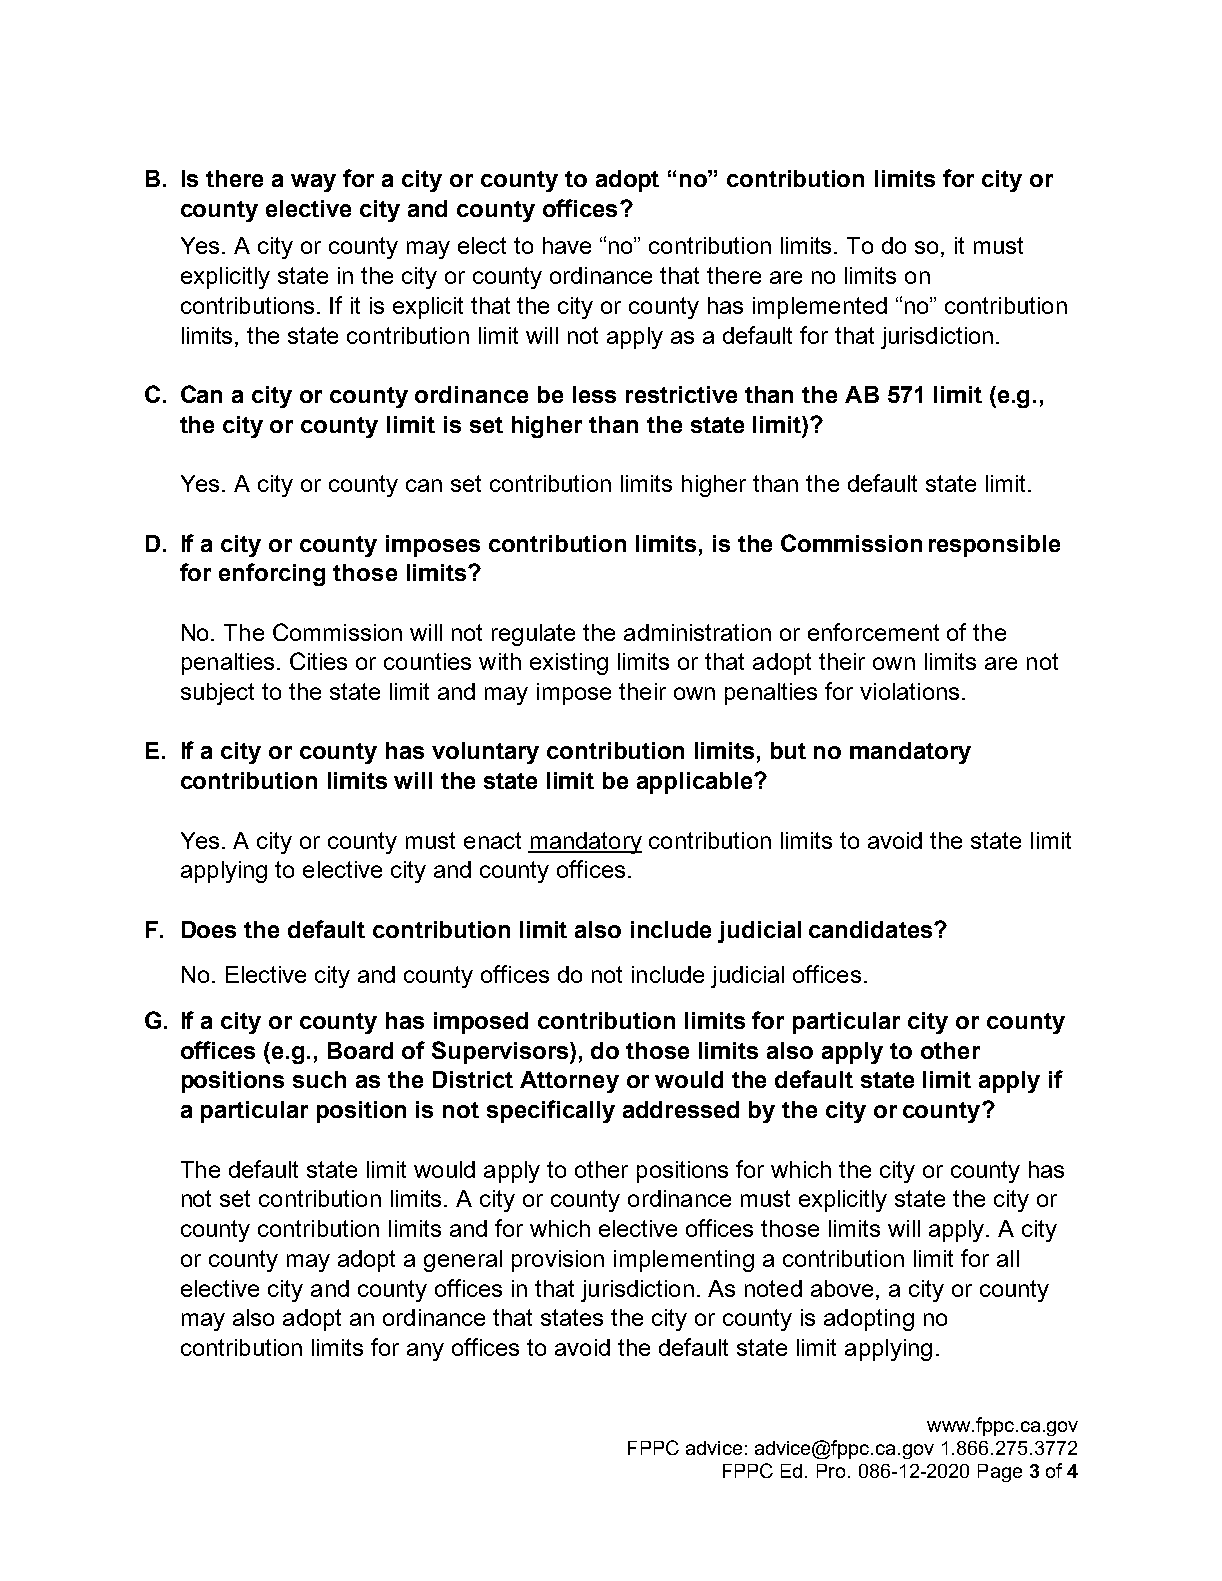 The width and height of the screenshot is (1222, 1581). I want to click on applicable, so click(696, 783).
